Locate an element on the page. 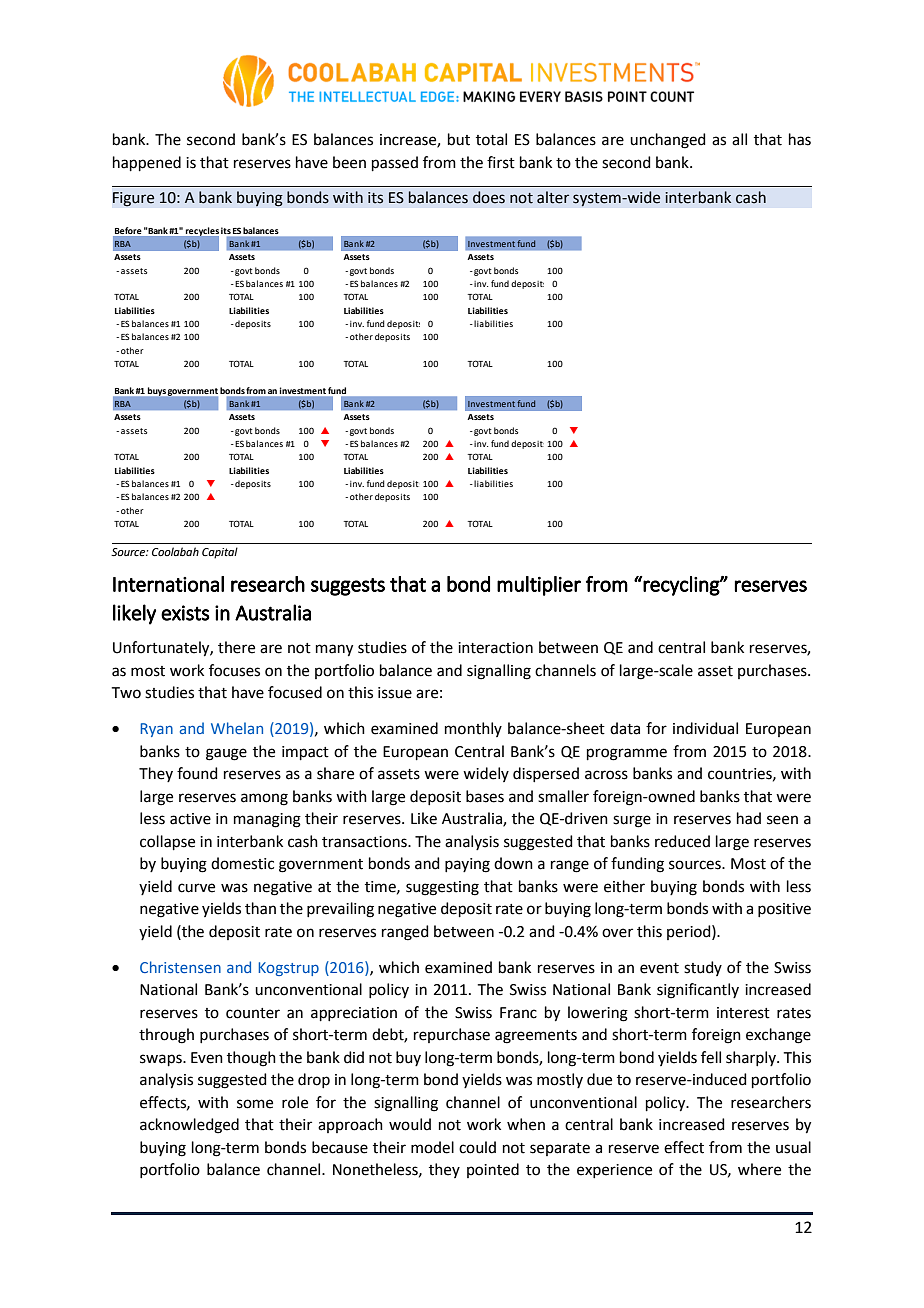 The width and height of the page is (924, 1308). but is located at coordinates (459, 139).
